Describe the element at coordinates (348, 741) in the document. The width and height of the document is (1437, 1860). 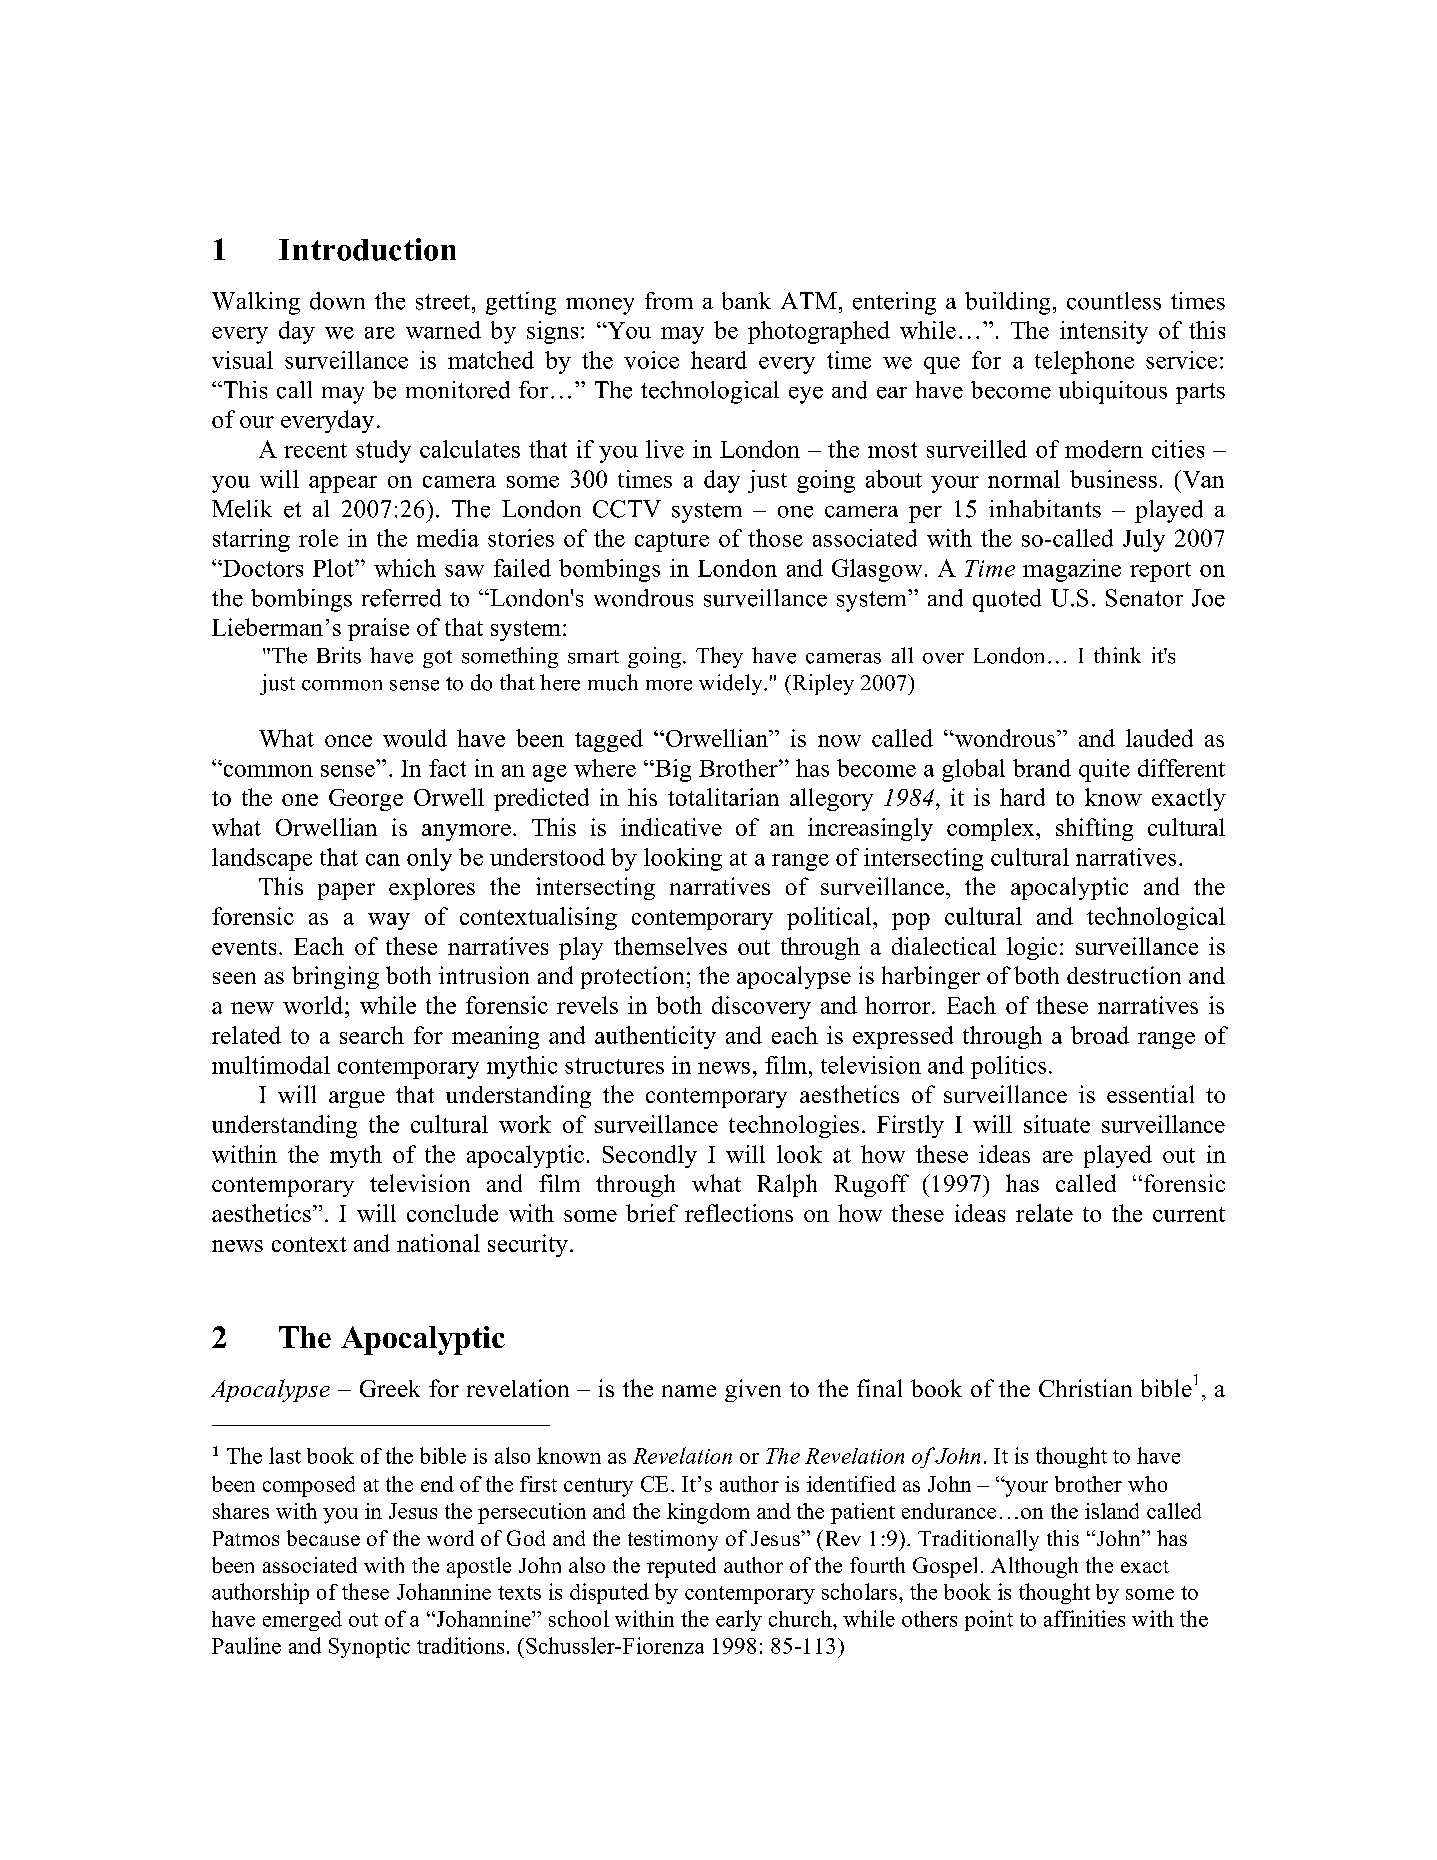
I see `once` at that location.
